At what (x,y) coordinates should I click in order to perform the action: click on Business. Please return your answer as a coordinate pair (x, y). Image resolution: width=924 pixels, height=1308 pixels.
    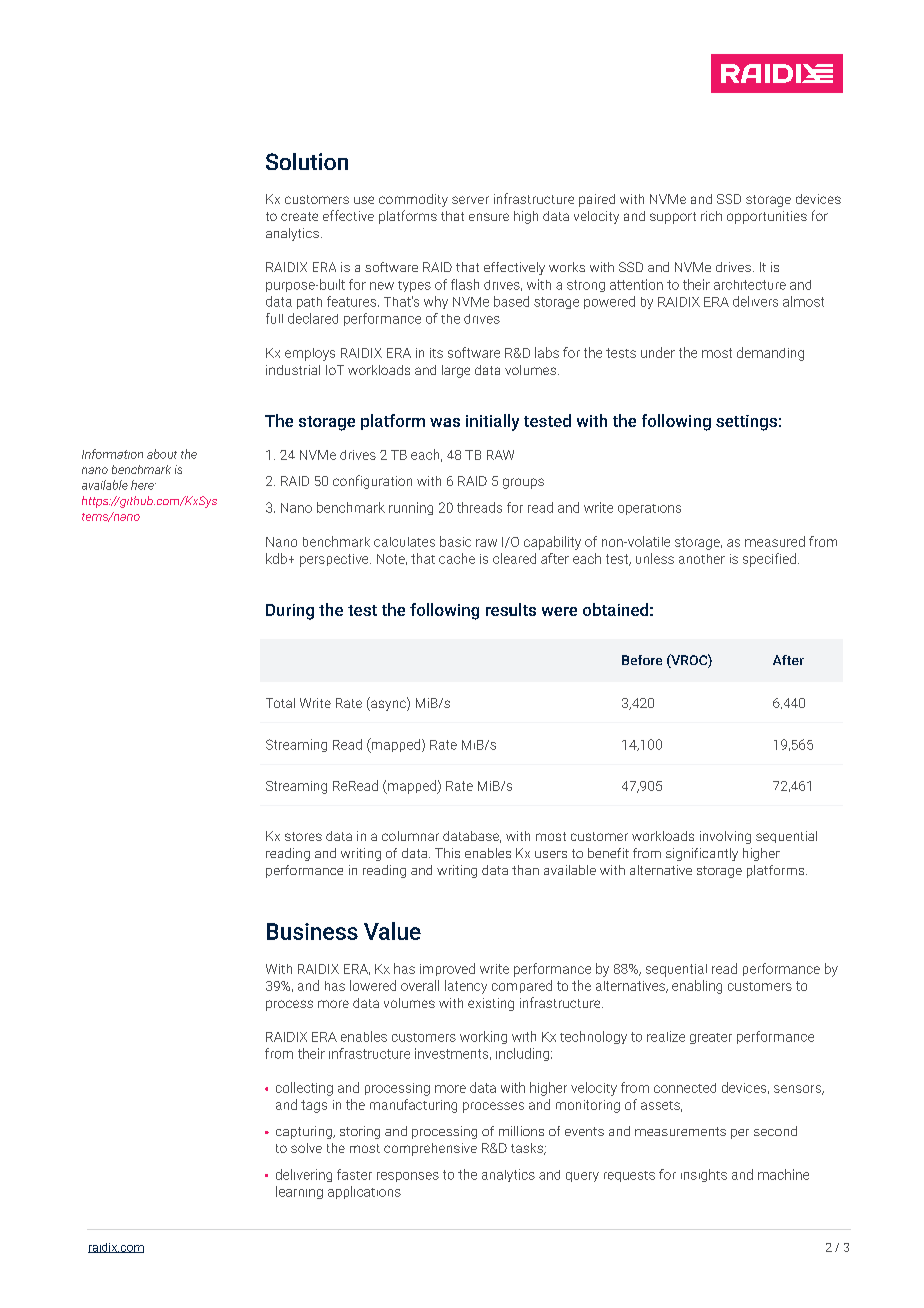
    Looking at the image, I should click on (312, 931).
